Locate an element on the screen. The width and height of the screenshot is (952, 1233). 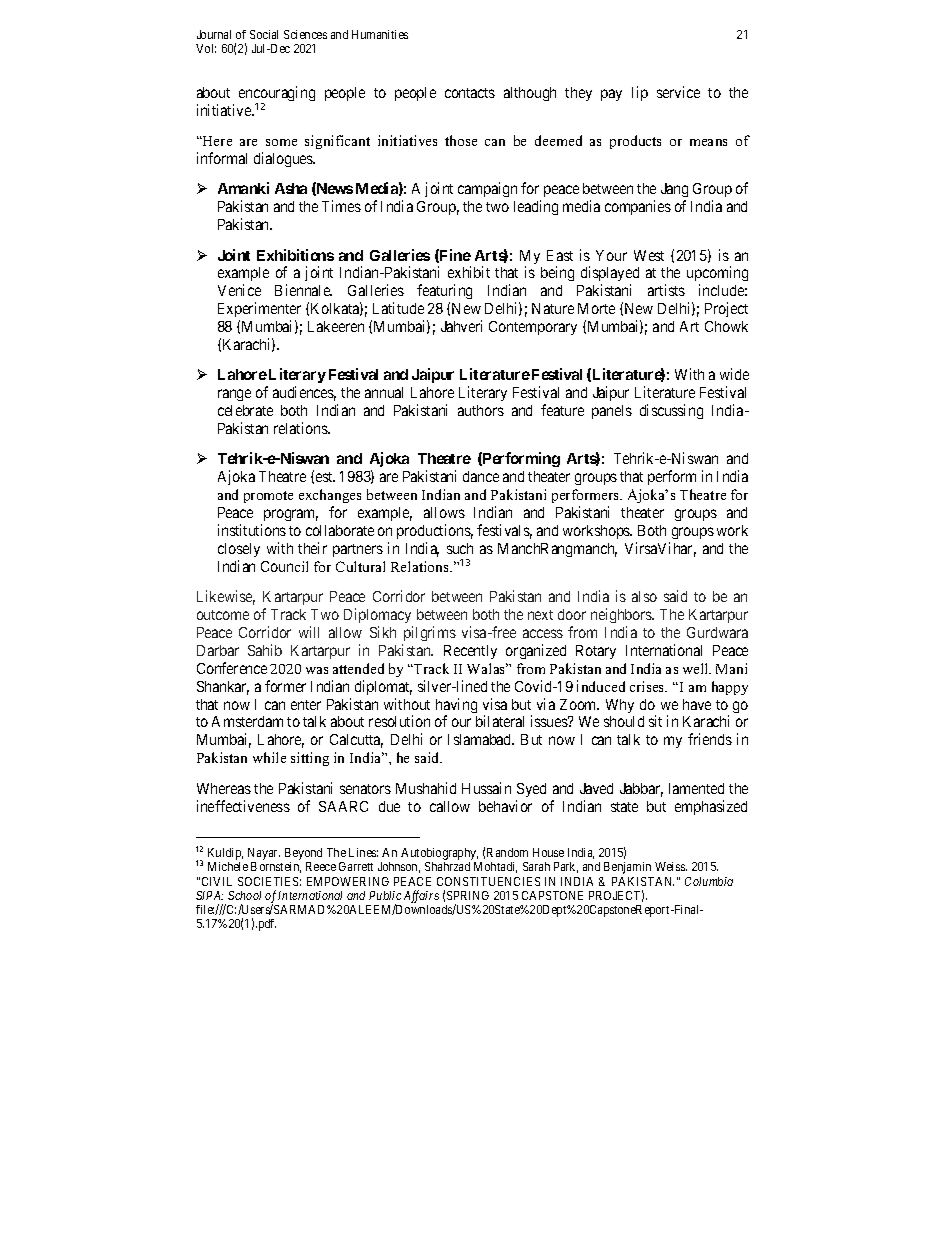
CONSTITUENCIES is located at coordinates (488, 881).
